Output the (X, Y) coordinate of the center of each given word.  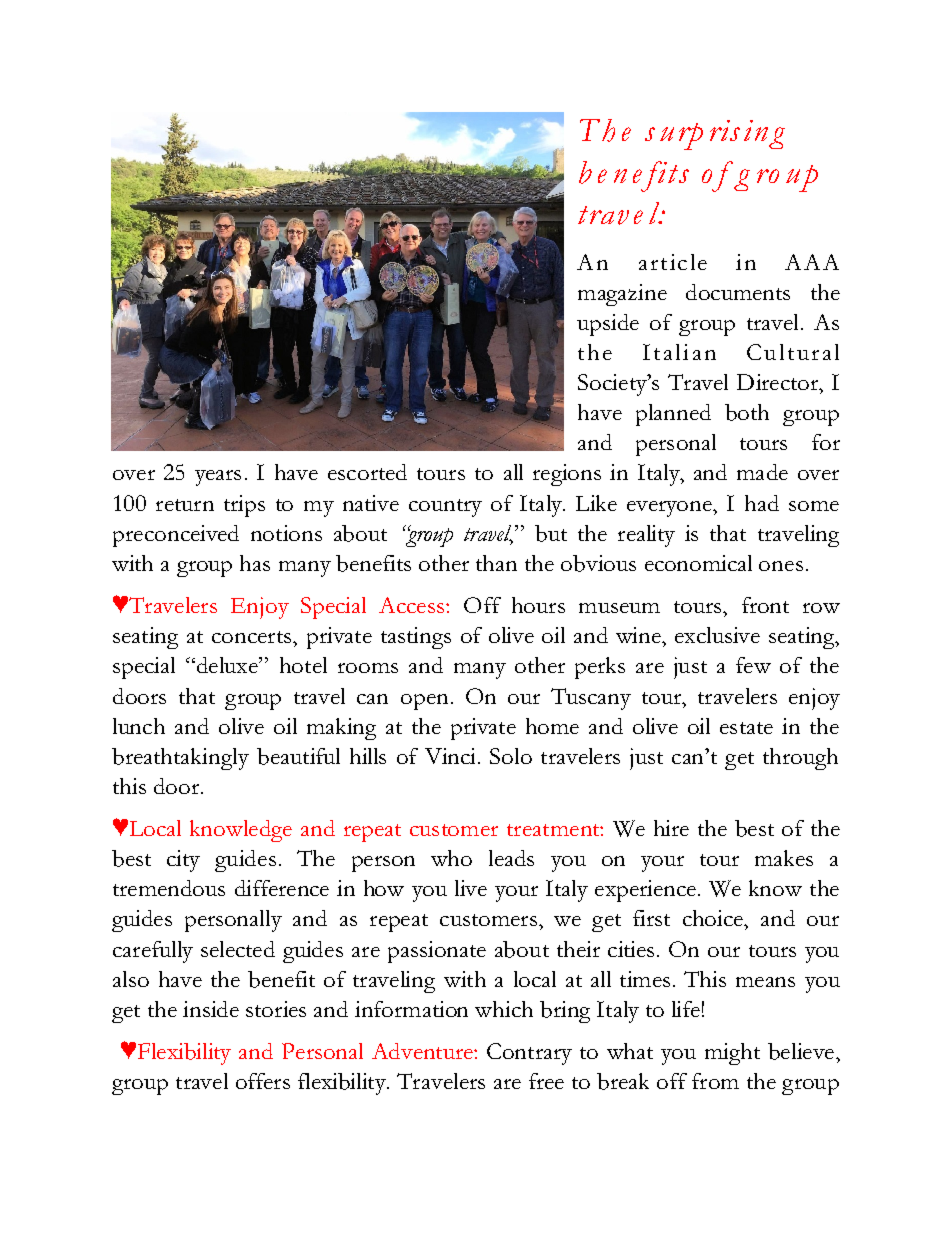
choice (714, 918)
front (765, 605)
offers (263, 1081)
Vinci (450, 756)
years (218, 478)
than (496, 563)
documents (738, 292)
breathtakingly (180, 759)
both (747, 412)
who (451, 858)
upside (608, 325)
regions (567, 475)
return (185, 505)
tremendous (169, 888)
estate (746, 728)
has (255, 563)
